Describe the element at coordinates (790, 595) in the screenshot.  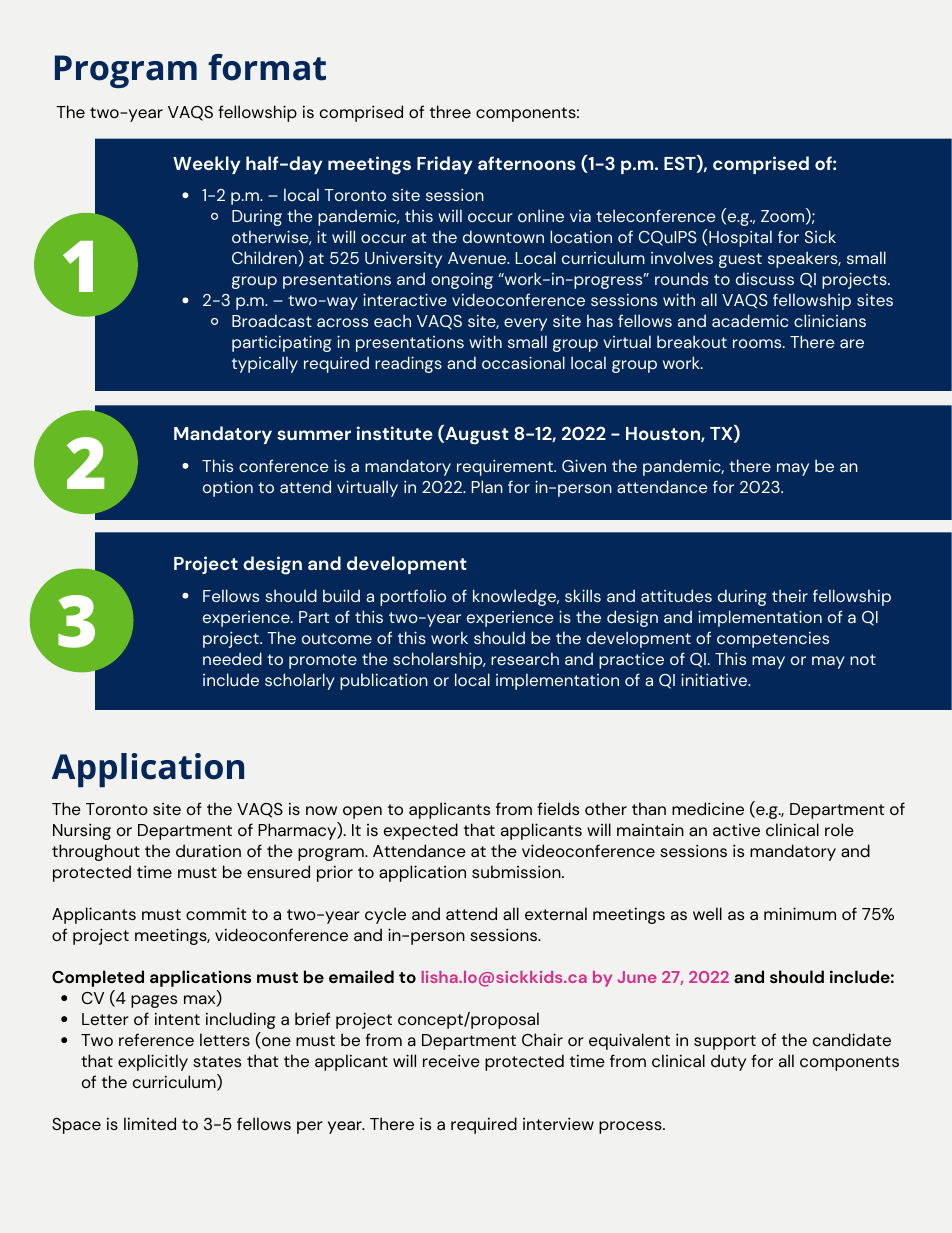
I see `their` at that location.
